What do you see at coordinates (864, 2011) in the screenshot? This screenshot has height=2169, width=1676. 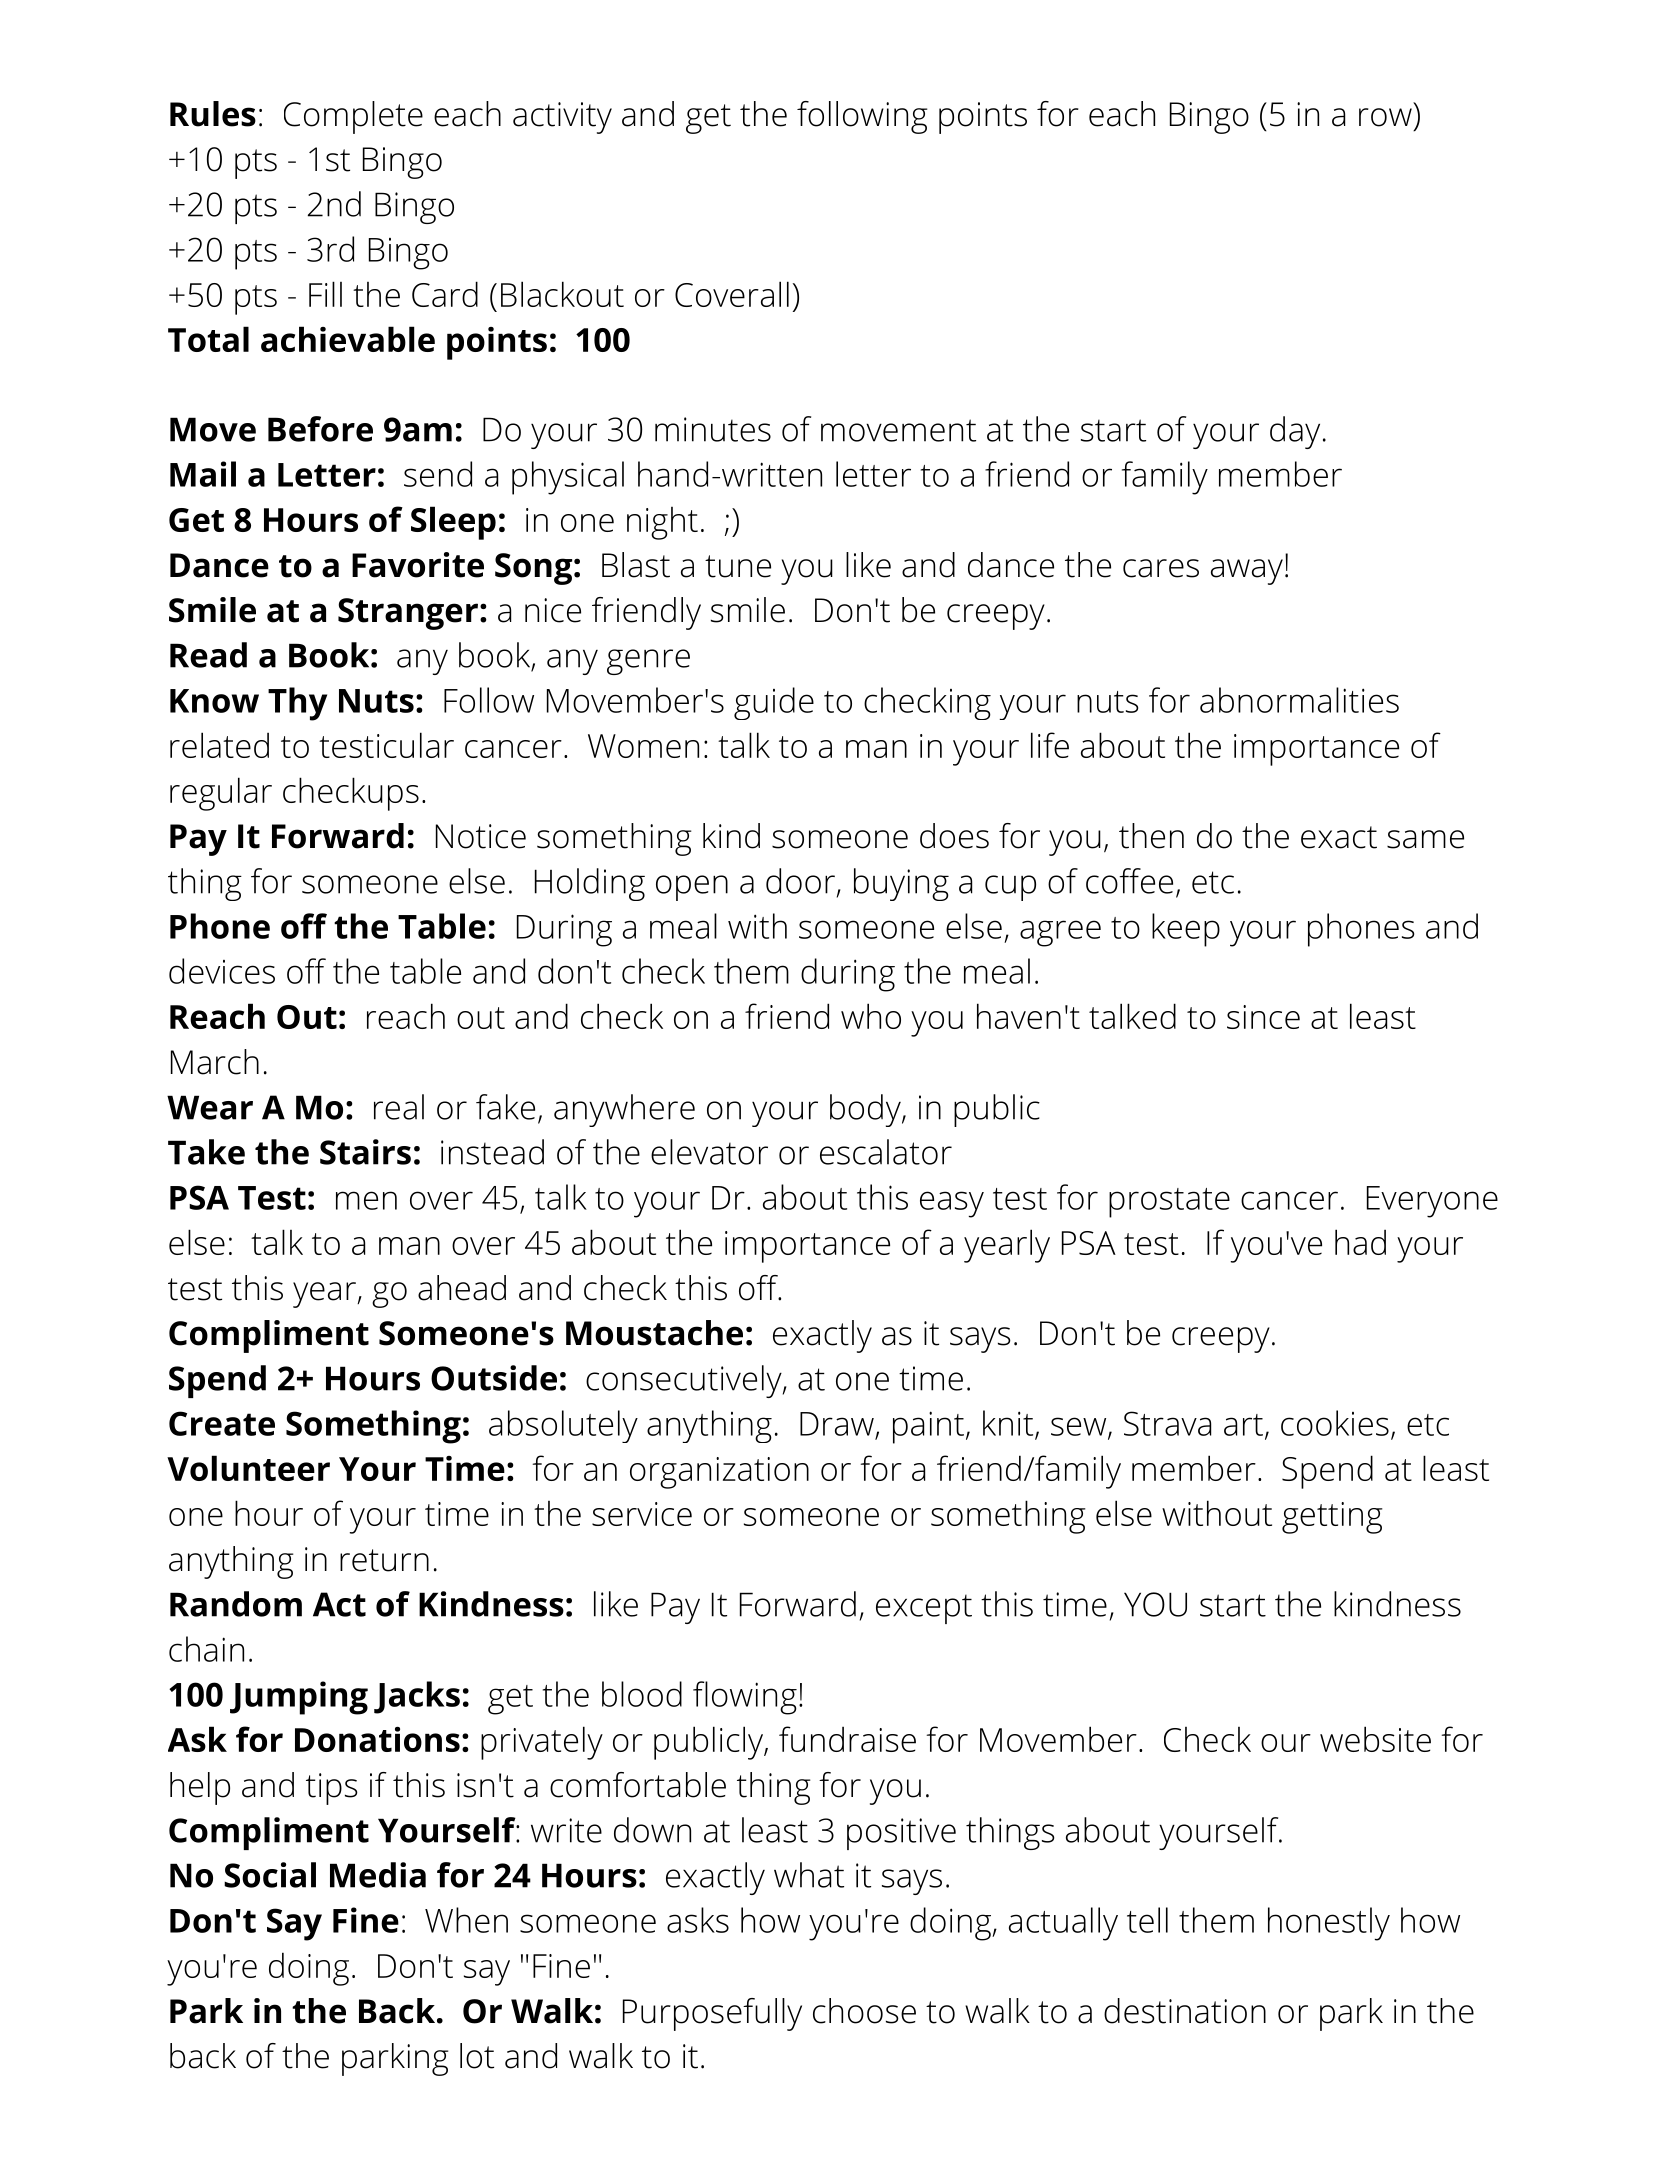 I see `choose` at bounding box center [864, 2011].
